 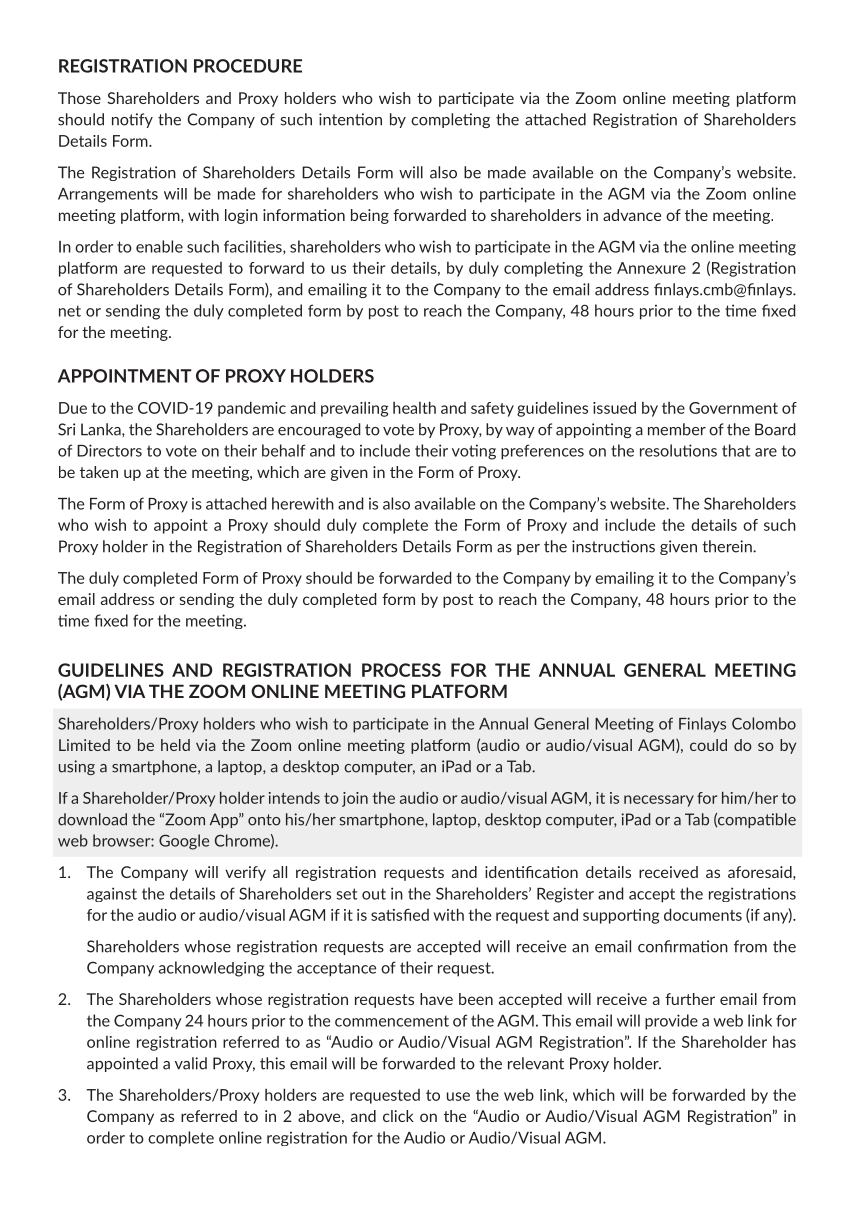 I want to click on Government, so click(x=733, y=408).
